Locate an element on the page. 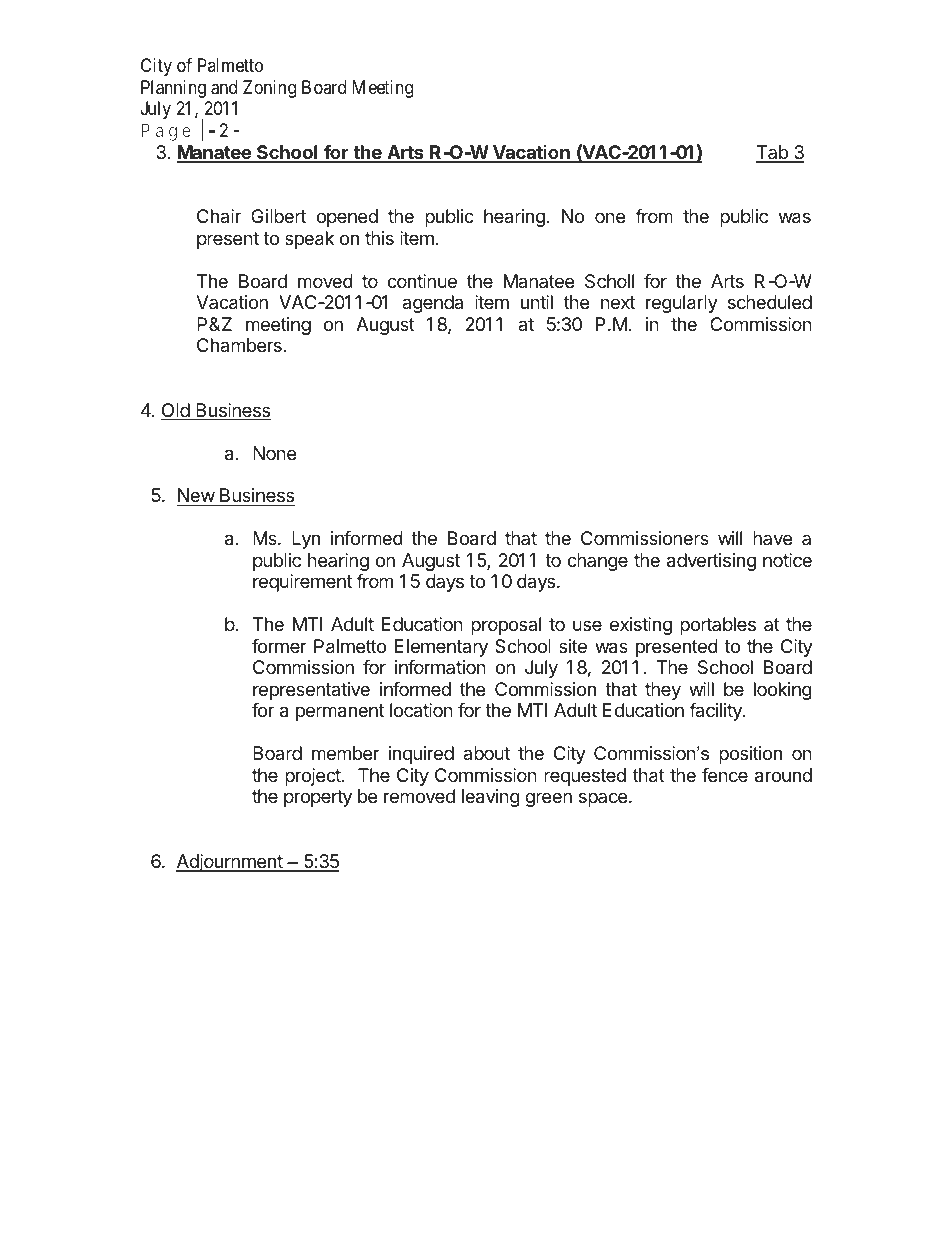 The width and height of the image is (952, 1233). change is located at coordinates (597, 562).
